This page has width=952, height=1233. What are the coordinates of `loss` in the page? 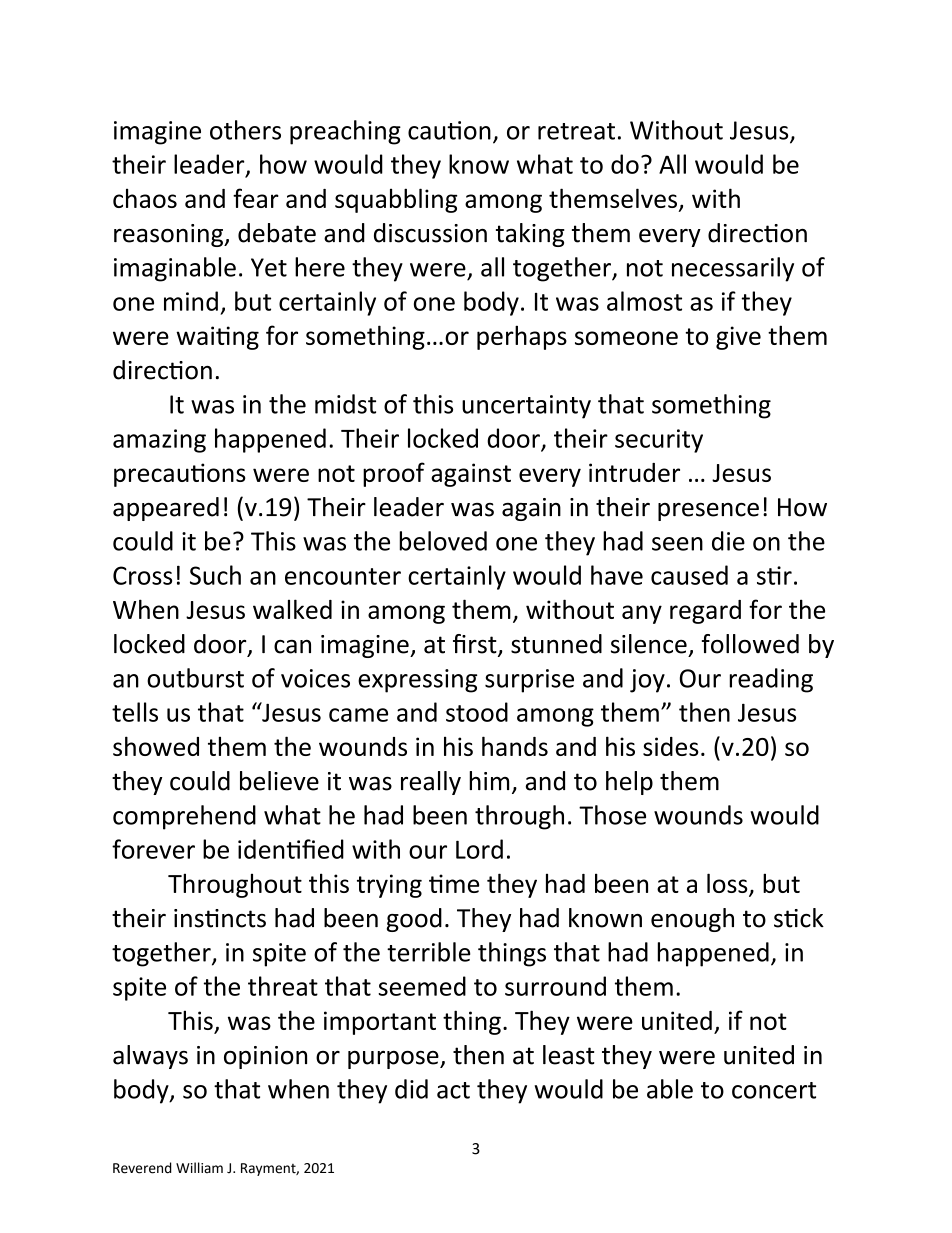 It's located at (728, 884).
